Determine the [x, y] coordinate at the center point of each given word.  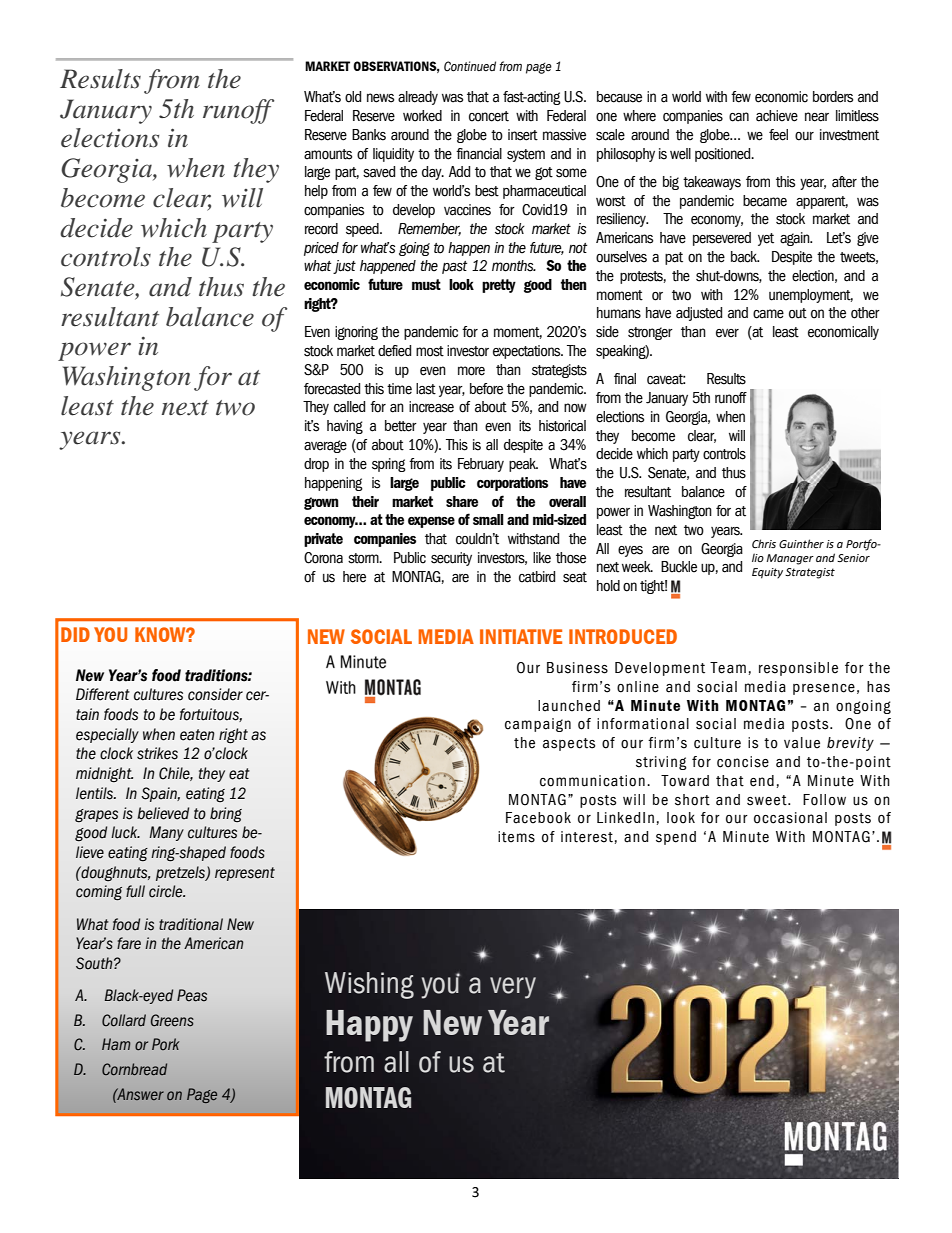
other [865, 313]
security [451, 559]
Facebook [538, 818]
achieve [777, 116]
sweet [768, 800]
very [513, 988]
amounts [328, 154]
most [430, 351]
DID [75, 634]
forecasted [332, 389]
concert [489, 116]
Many [166, 833]
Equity [767, 573]
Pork [165, 1044]
